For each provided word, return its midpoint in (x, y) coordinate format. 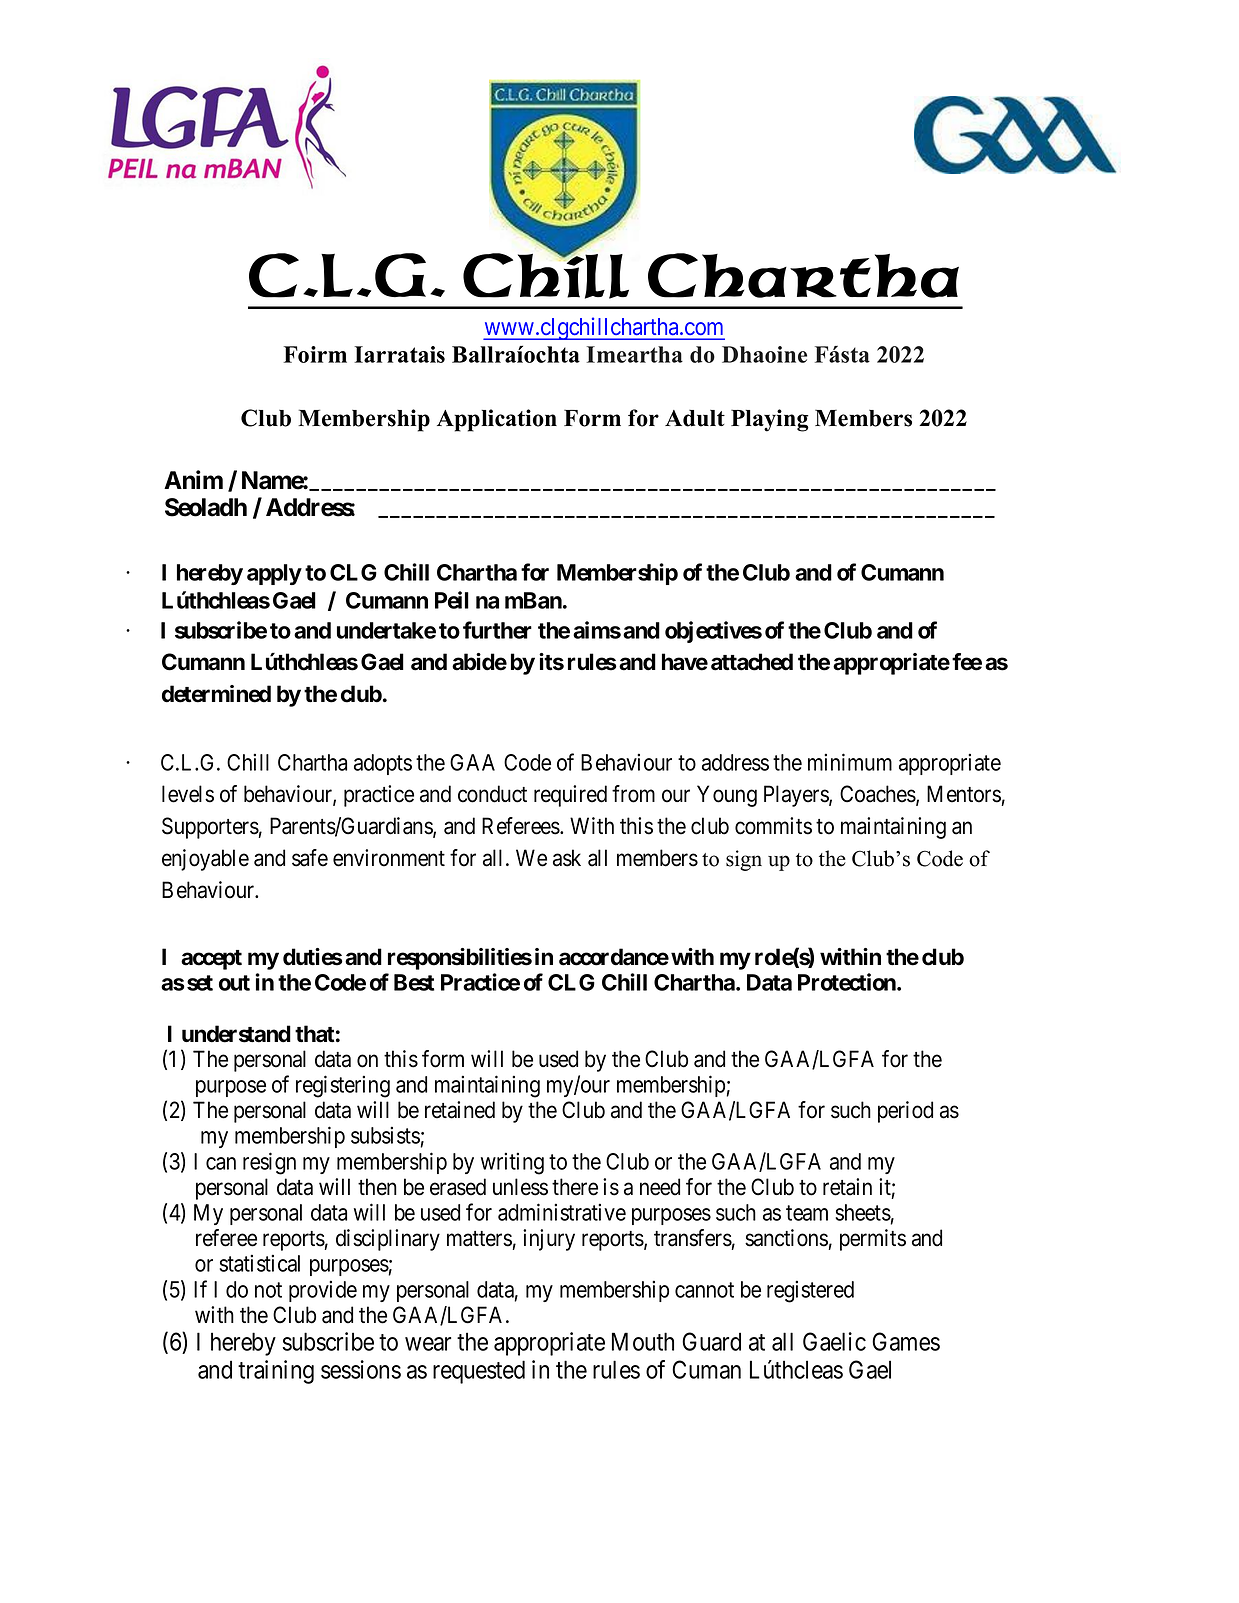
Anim (193, 479)
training (276, 1372)
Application (497, 420)
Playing (770, 420)
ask (567, 858)
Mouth (643, 1341)
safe (310, 858)
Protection (848, 982)
